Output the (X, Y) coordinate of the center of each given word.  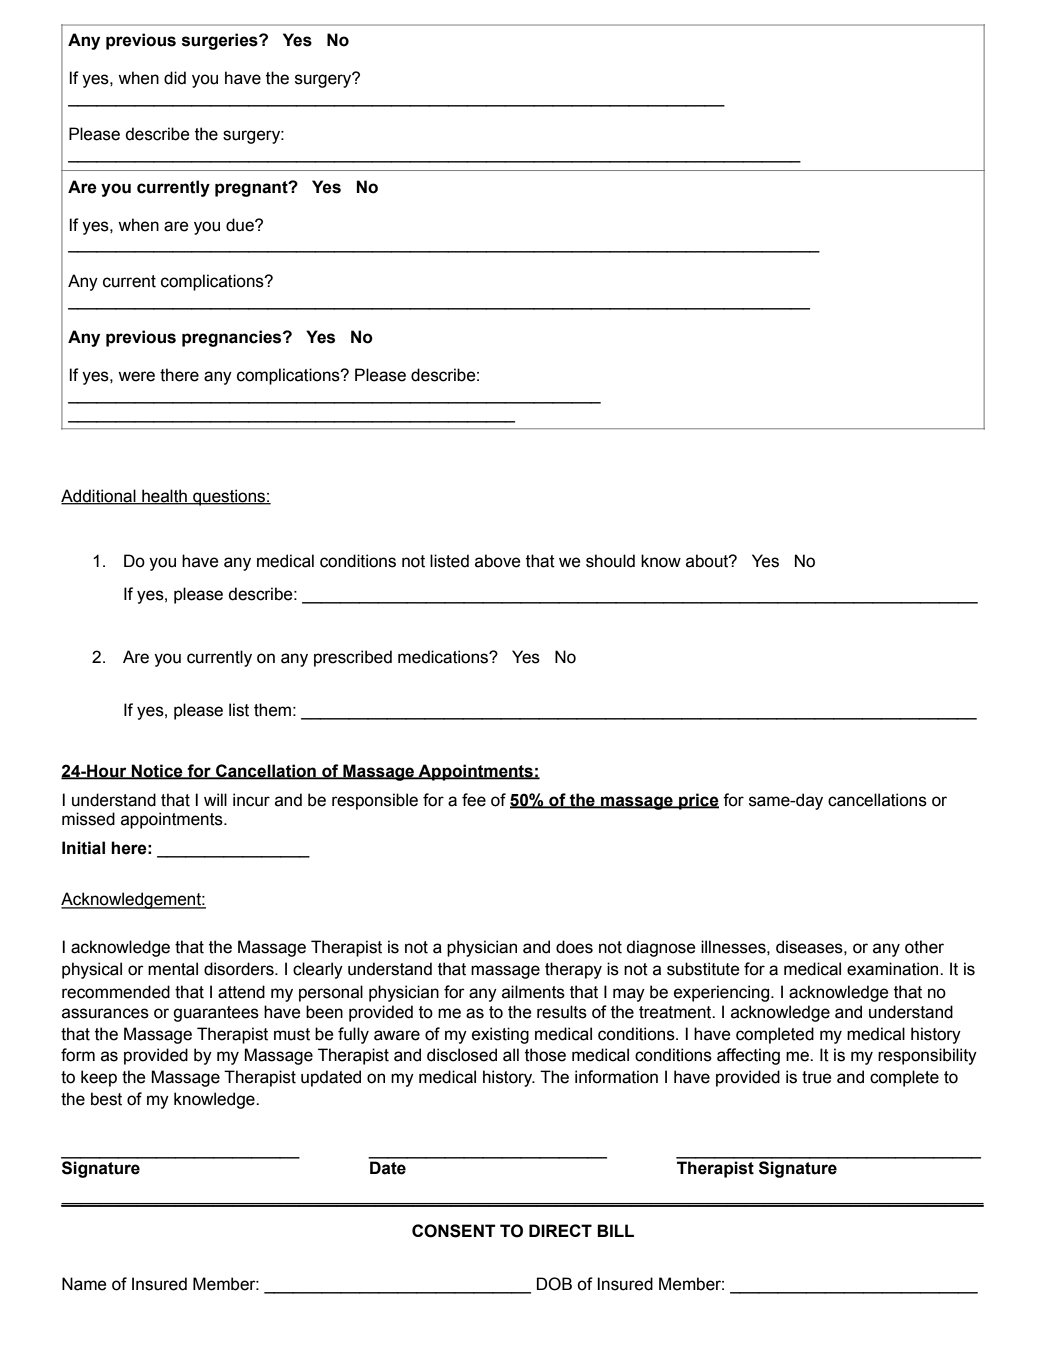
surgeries (221, 41)
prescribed (353, 658)
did (175, 78)
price (698, 801)
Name (84, 1284)
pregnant (252, 189)
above (498, 561)
